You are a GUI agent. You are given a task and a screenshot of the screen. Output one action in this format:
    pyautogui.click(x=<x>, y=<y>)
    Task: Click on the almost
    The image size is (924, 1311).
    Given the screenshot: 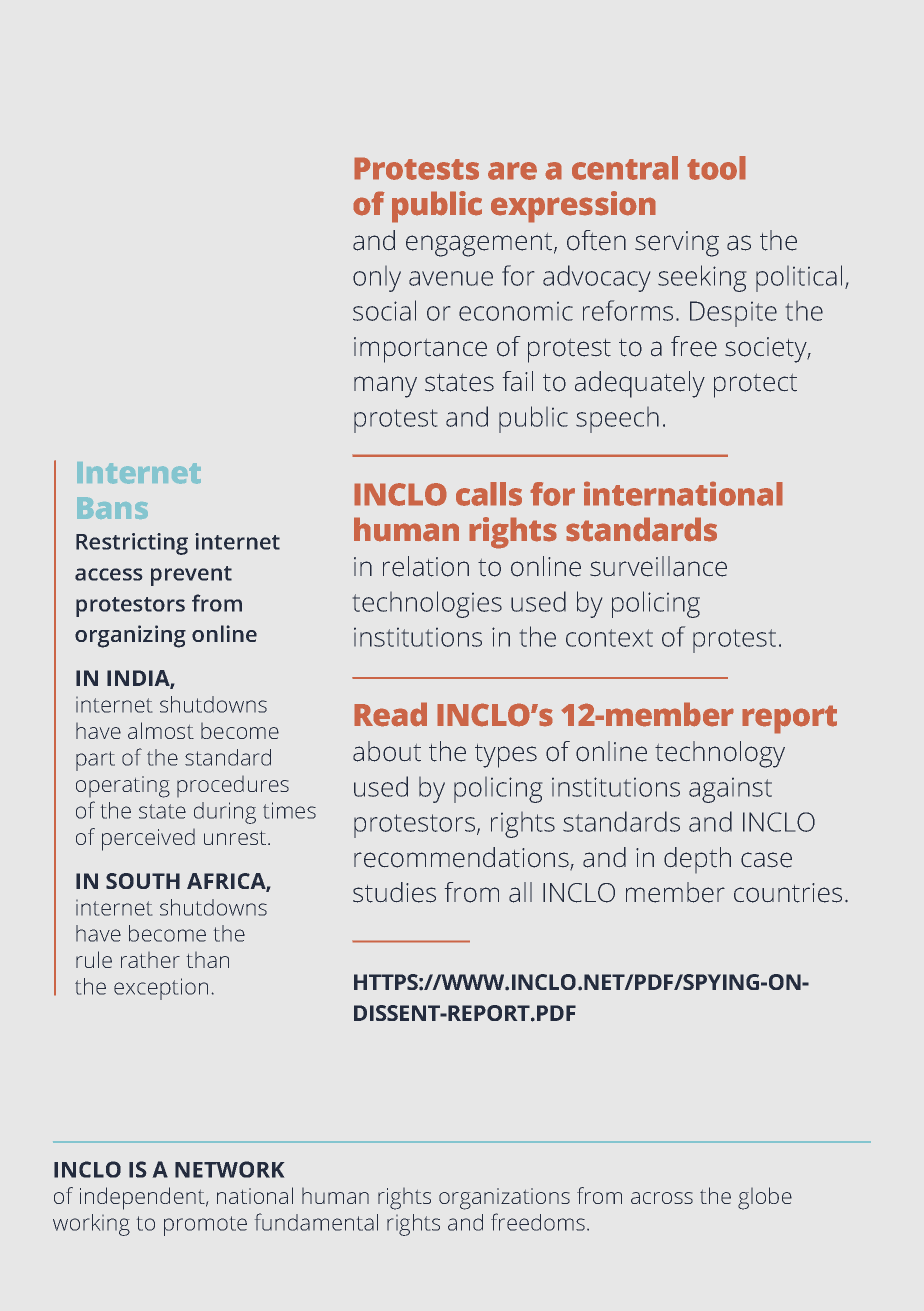 What is the action you would take?
    pyautogui.click(x=161, y=730)
